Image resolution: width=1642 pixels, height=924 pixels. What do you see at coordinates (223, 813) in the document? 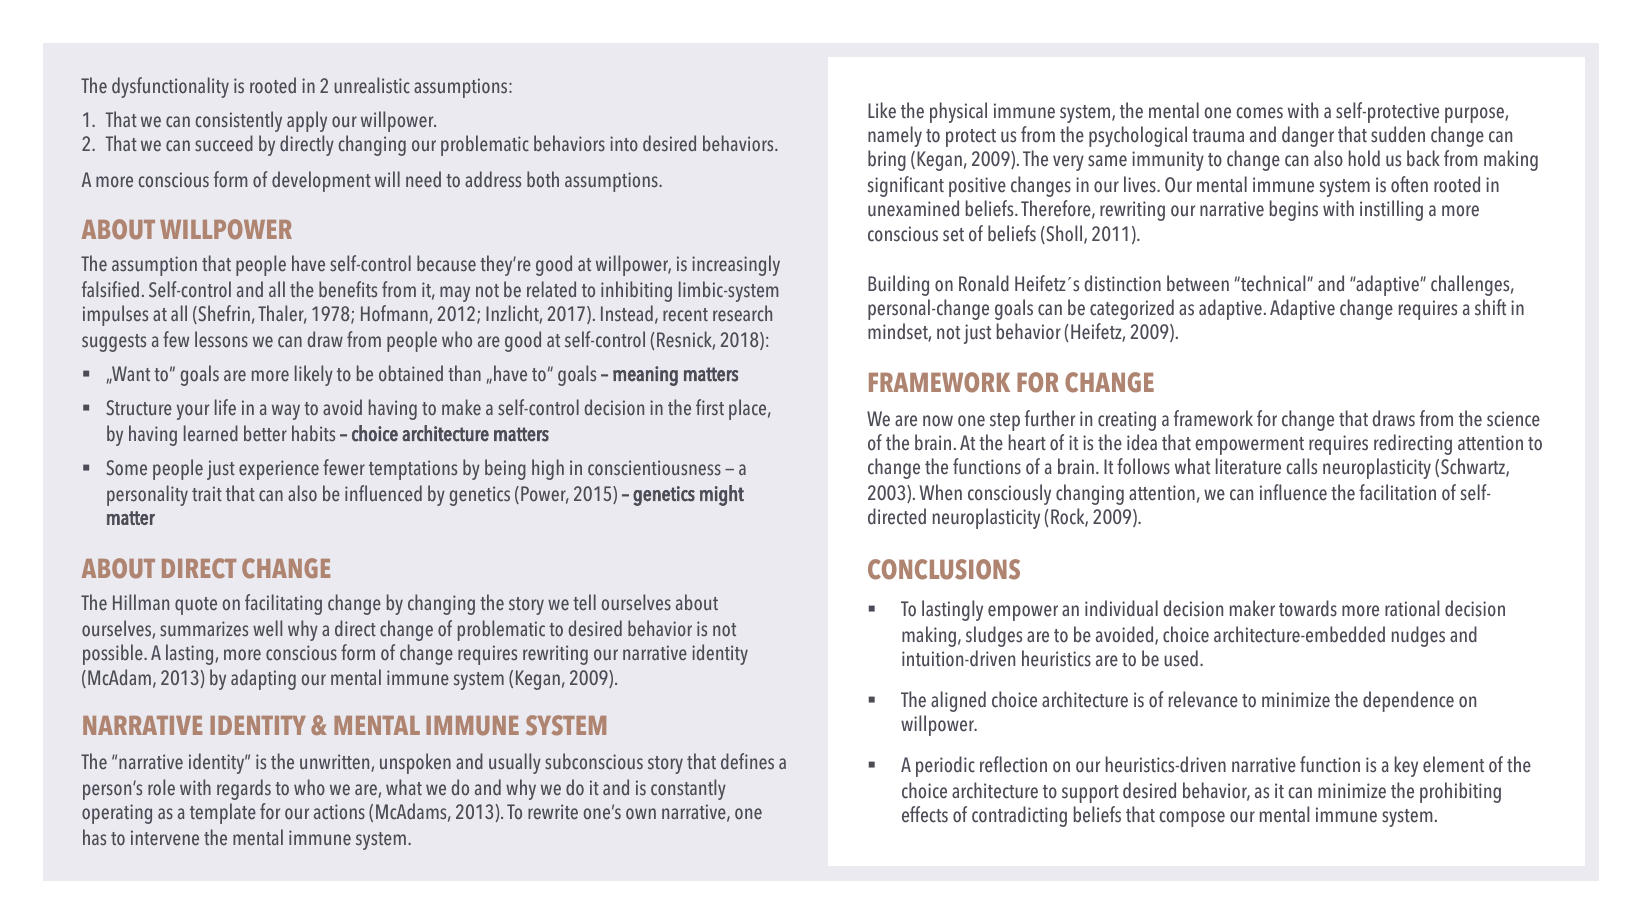
I see `template` at bounding box center [223, 813].
